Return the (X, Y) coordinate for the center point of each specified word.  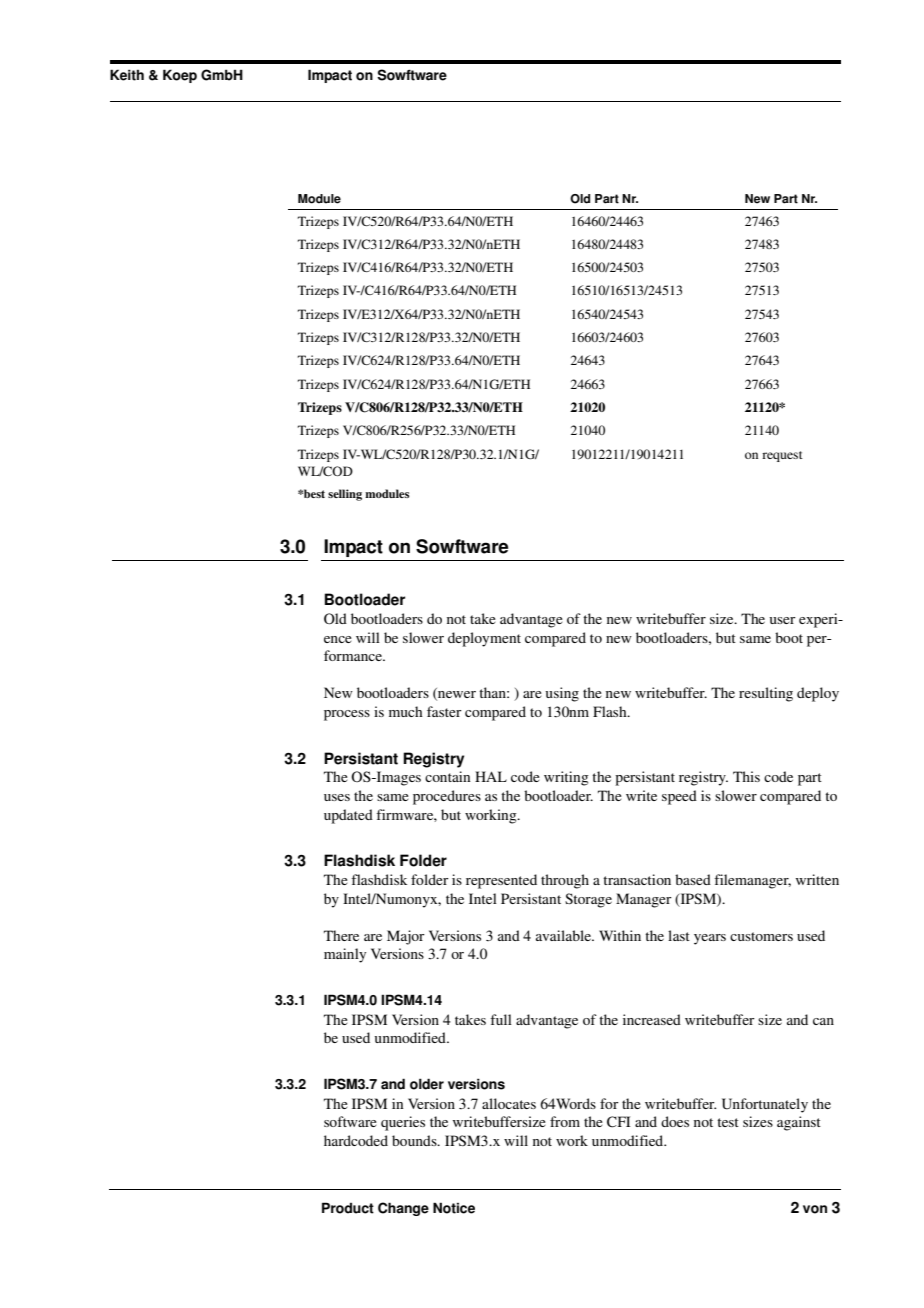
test (728, 1122)
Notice (454, 1208)
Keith (127, 75)
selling (345, 495)
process (347, 715)
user (783, 620)
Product (348, 1208)
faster (444, 711)
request (782, 456)
